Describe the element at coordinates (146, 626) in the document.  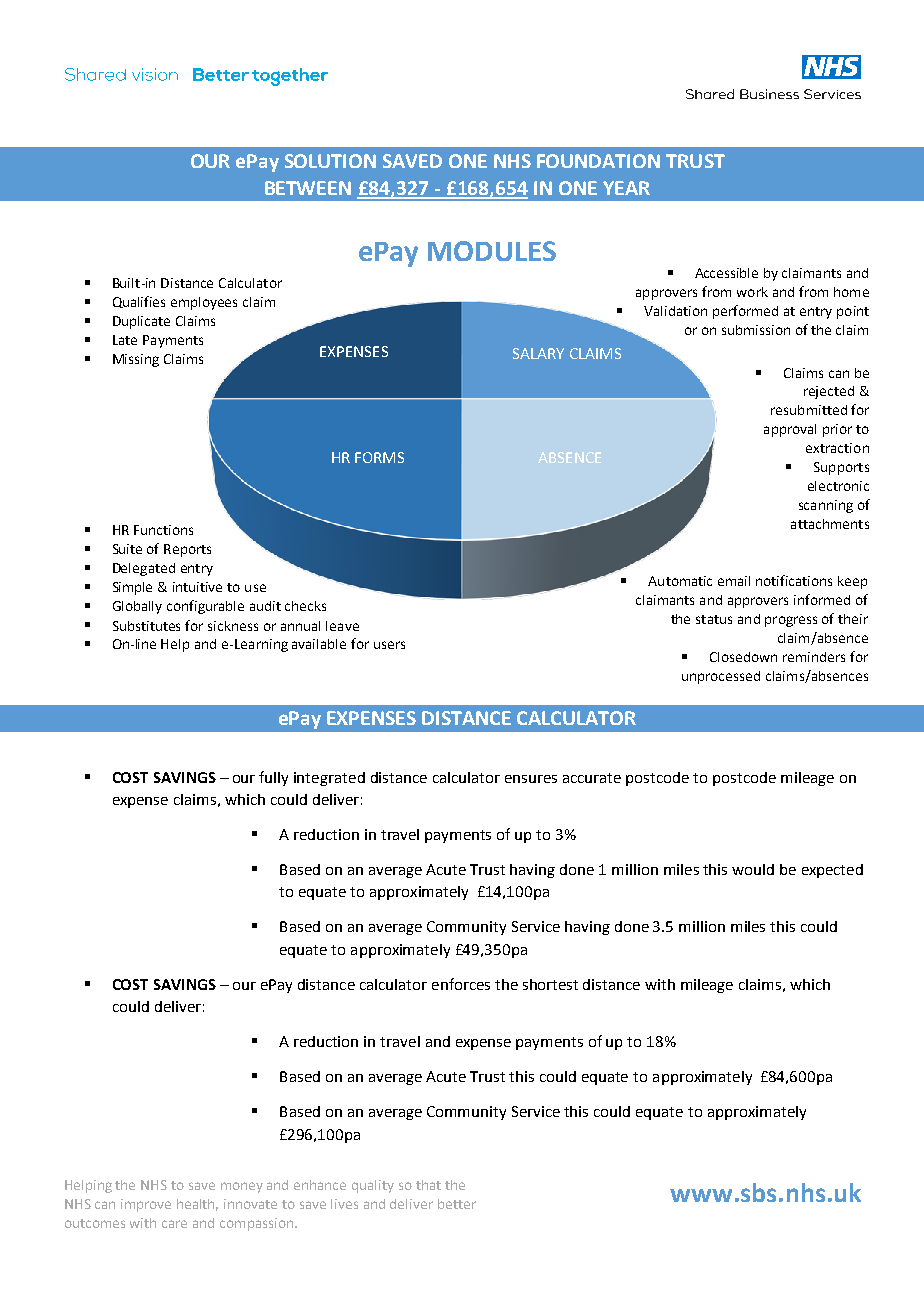
I see `Substitutes` at that location.
